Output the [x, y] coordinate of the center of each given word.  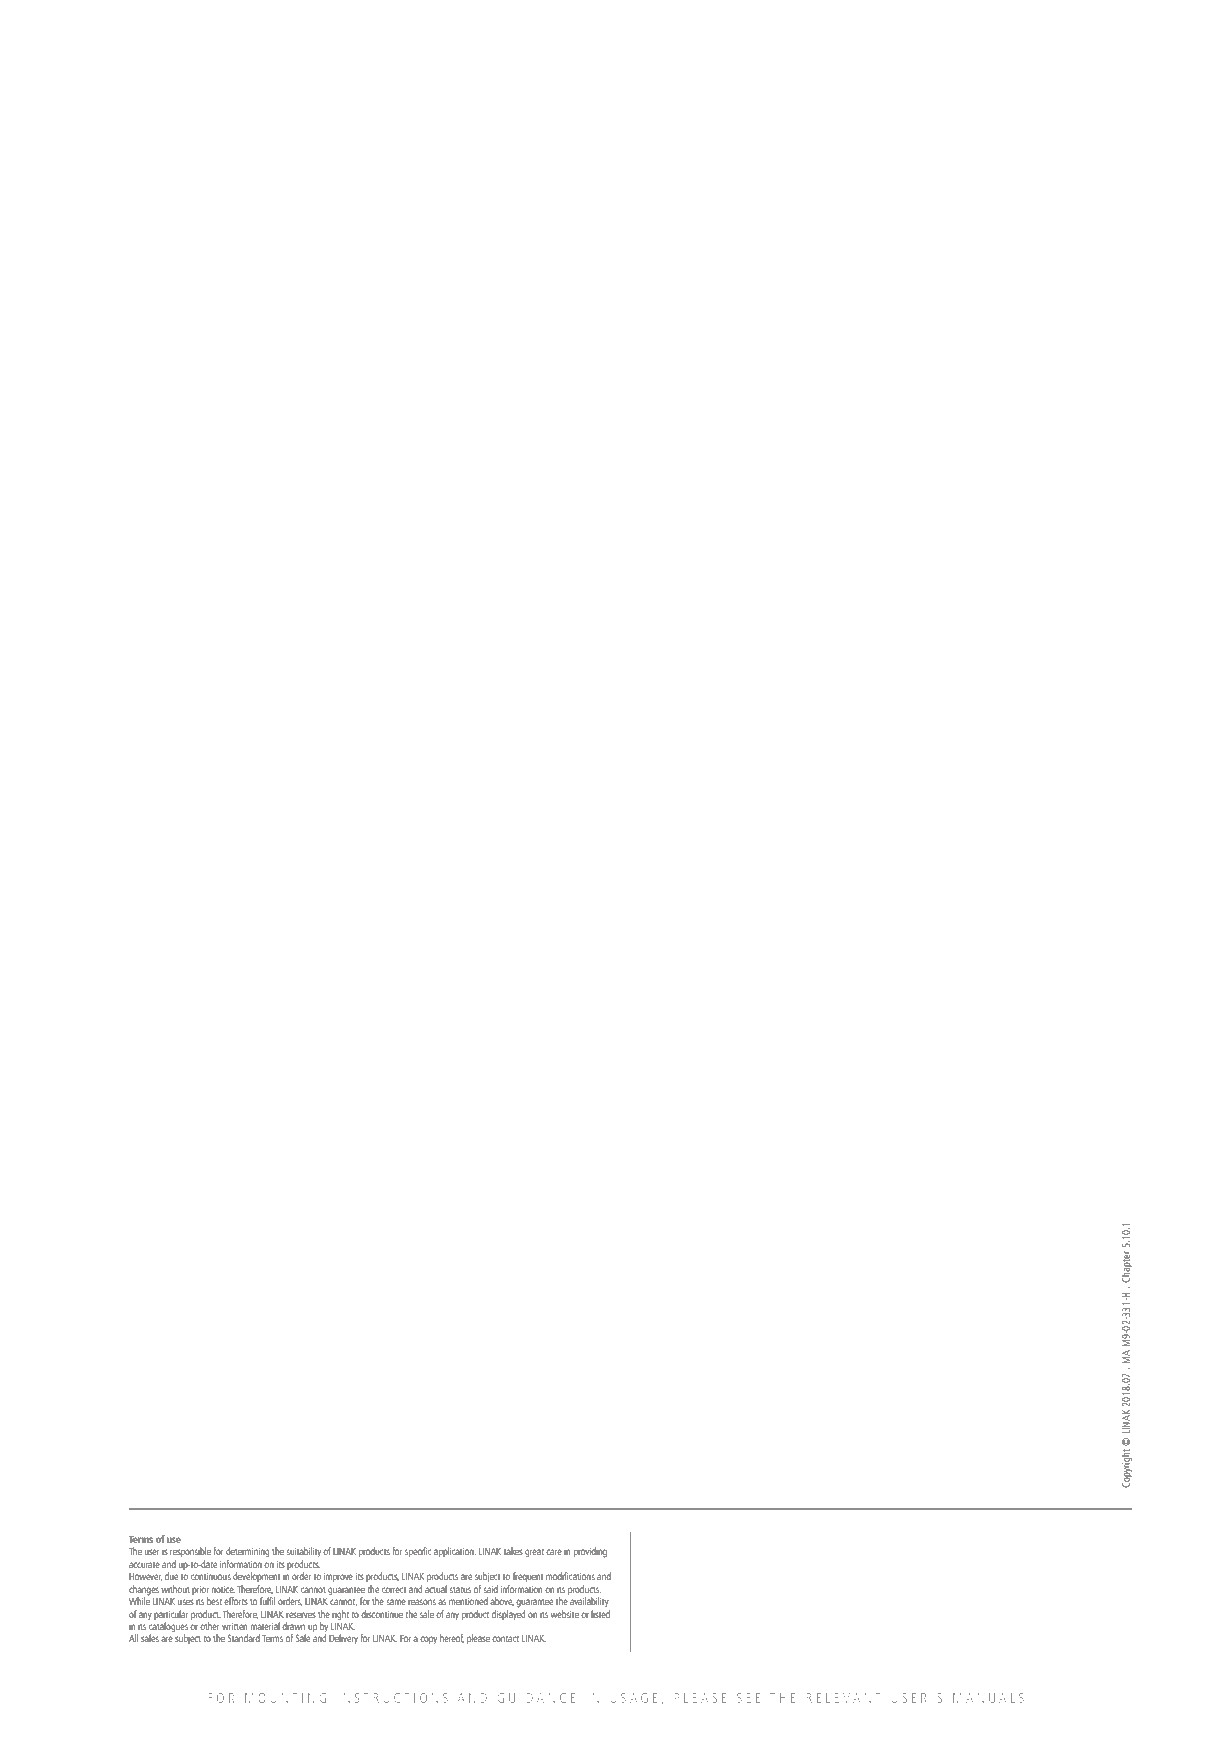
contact [505, 1638]
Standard [243, 1638]
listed [600, 1612]
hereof [452, 1638]
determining [248, 1552]
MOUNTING [285, 1698]
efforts [236, 1601]
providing [590, 1552]
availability [589, 1602]
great [534, 1553]
